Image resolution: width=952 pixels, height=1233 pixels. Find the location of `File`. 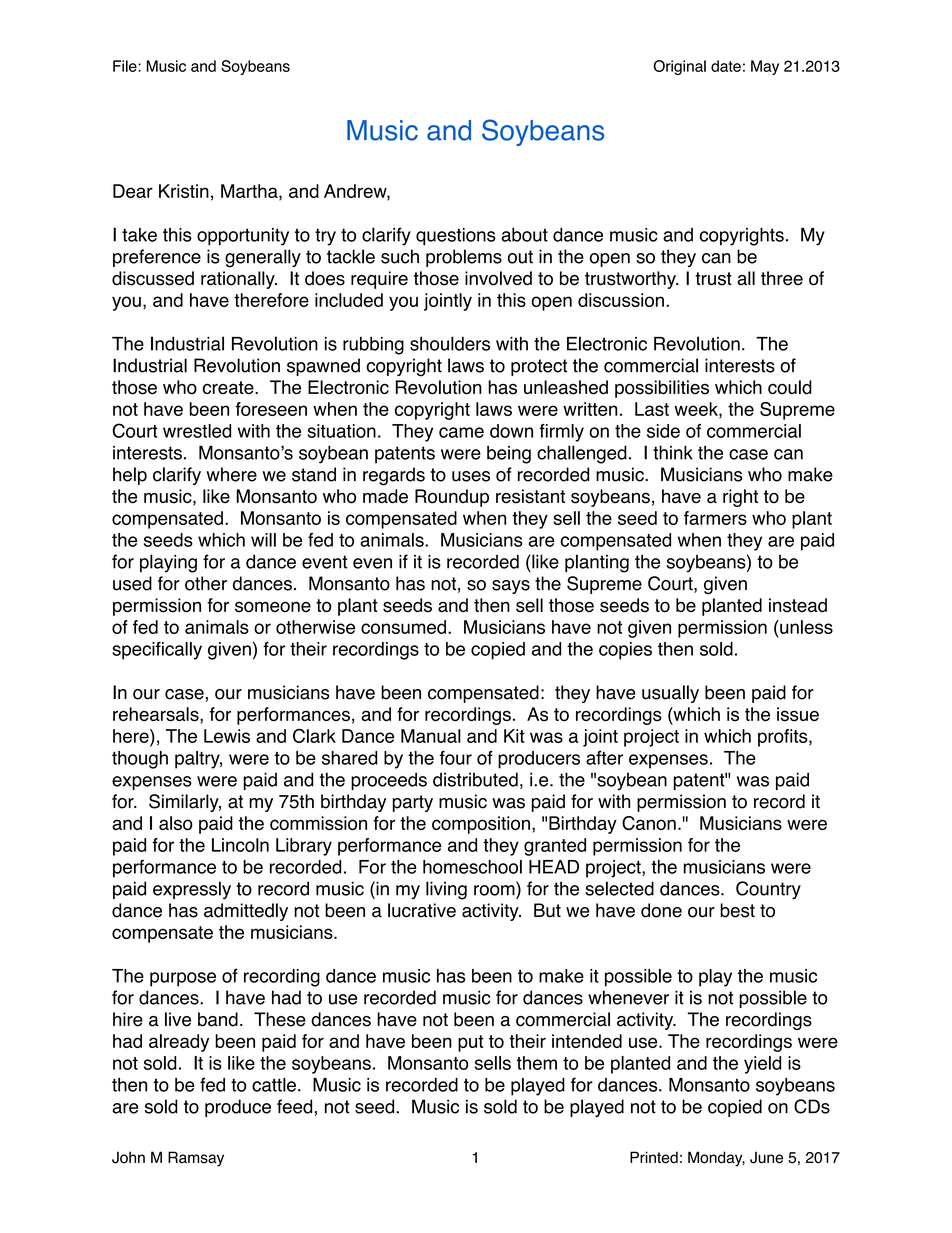

File is located at coordinates (126, 66).
